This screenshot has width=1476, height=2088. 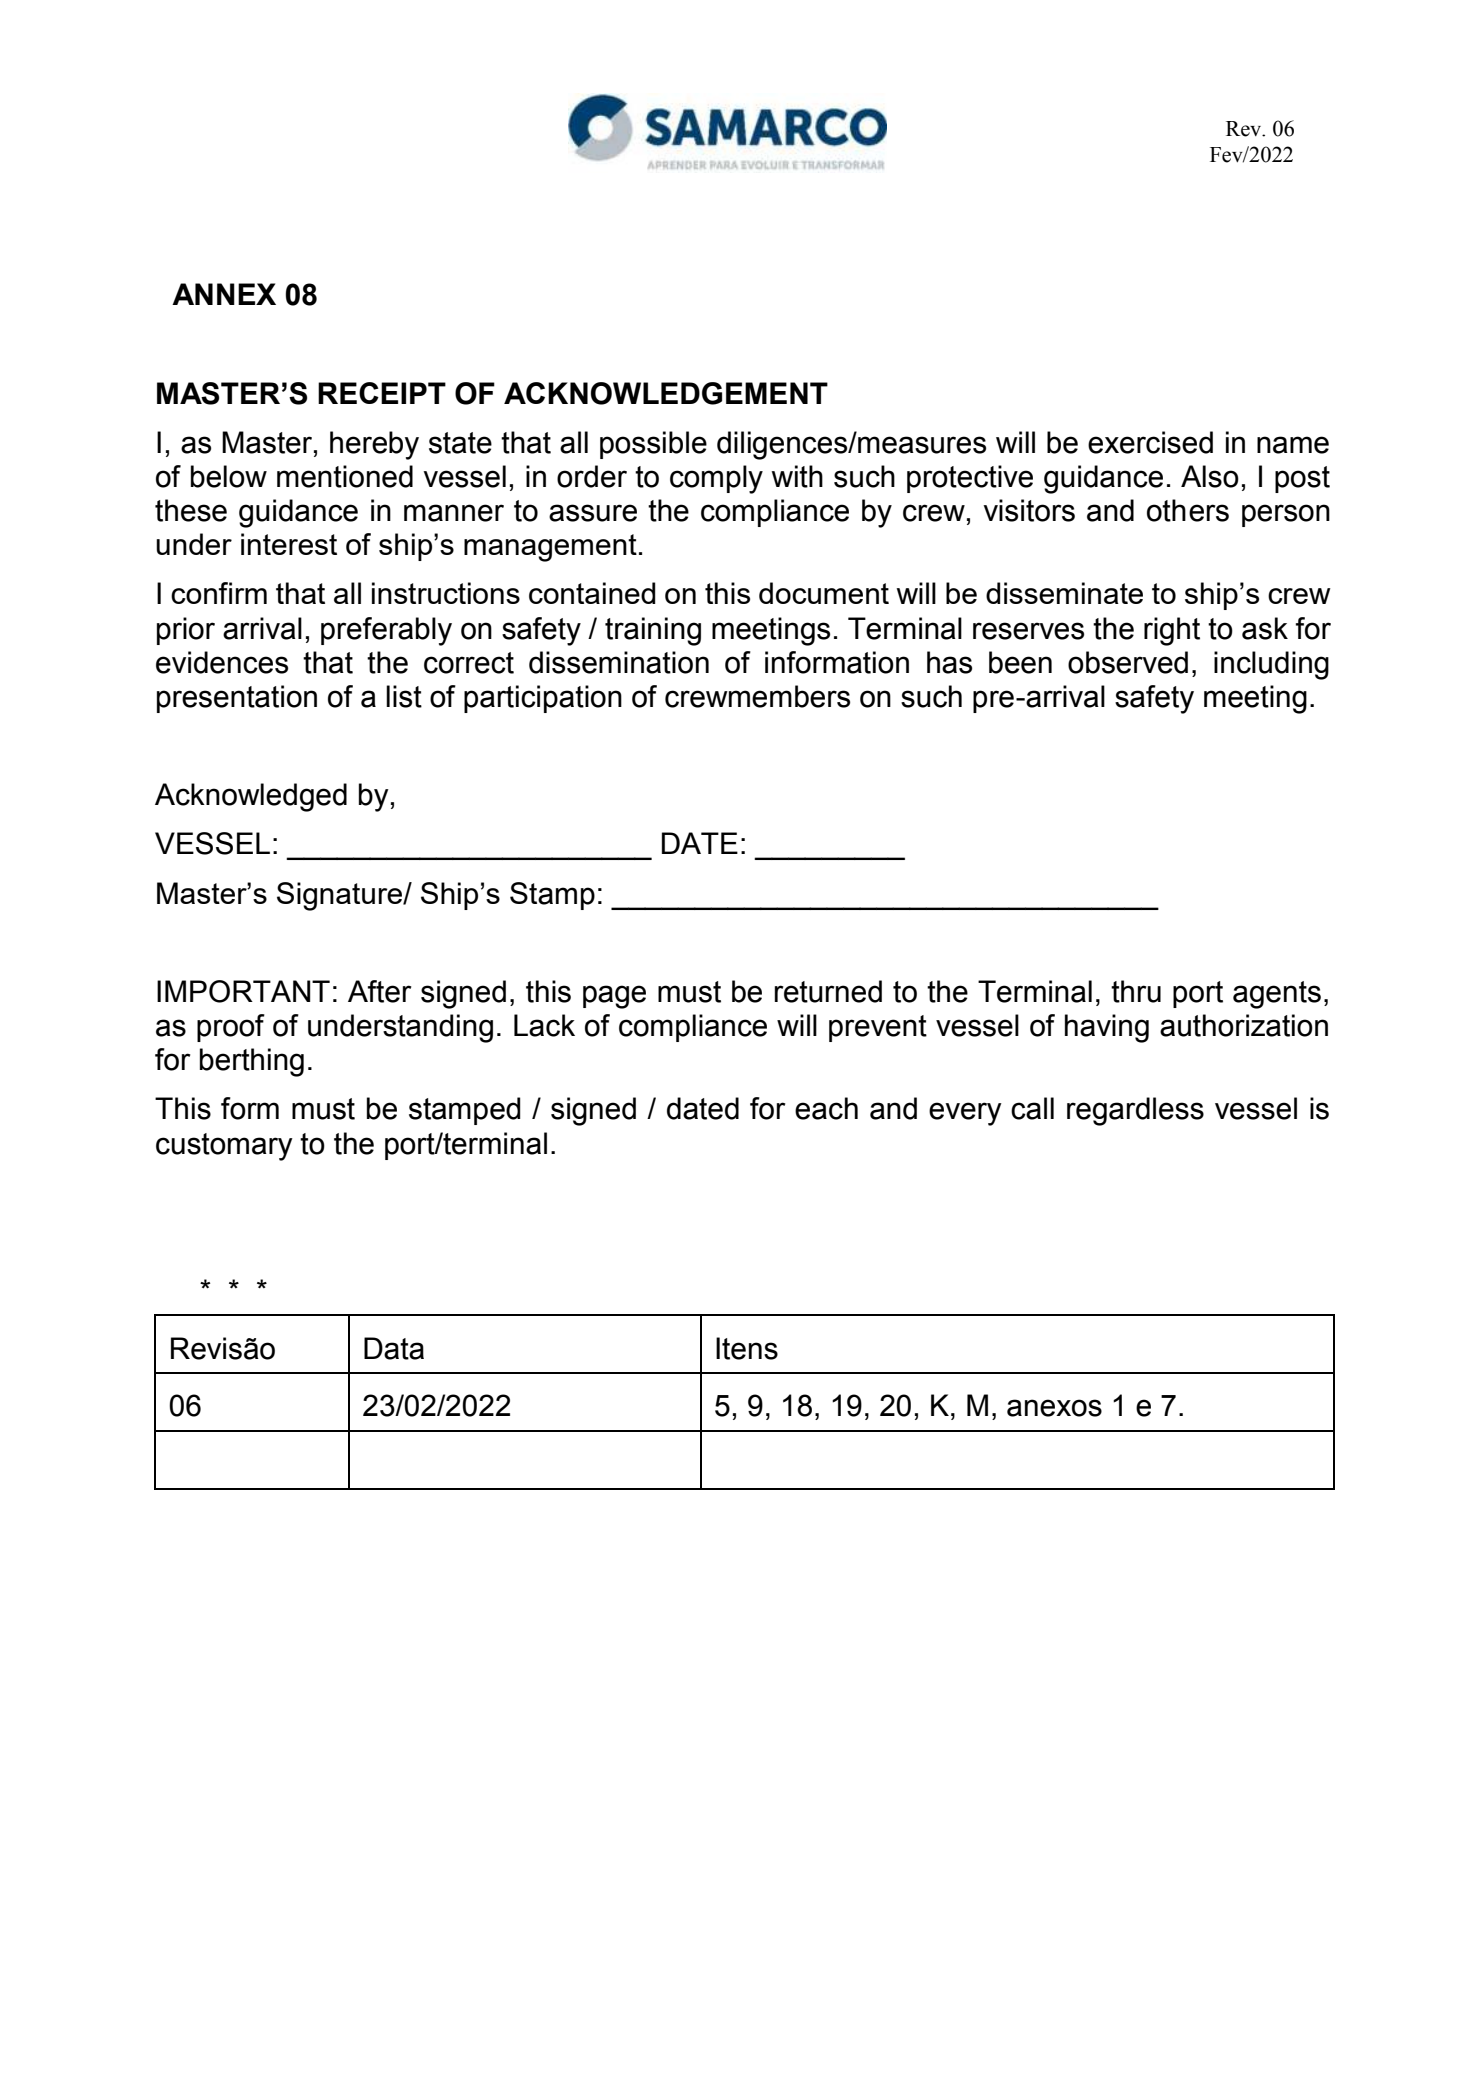 What do you see at coordinates (1135, 1111) in the screenshot?
I see `regardless` at bounding box center [1135, 1111].
